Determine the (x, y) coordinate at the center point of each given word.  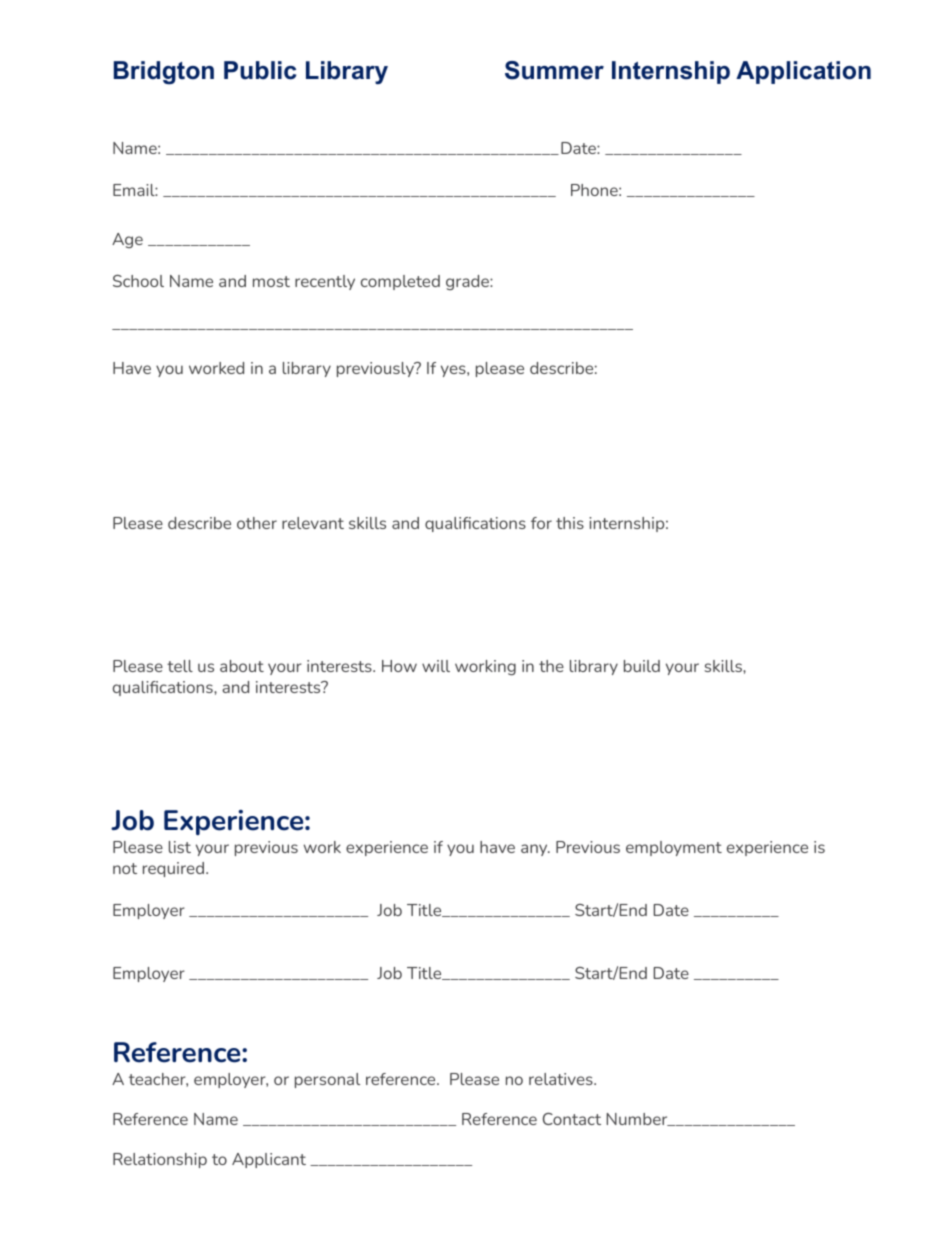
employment (674, 848)
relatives (562, 1079)
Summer (554, 70)
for (541, 523)
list (180, 847)
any (535, 850)
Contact (572, 1119)
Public (260, 70)
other (257, 523)
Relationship (160, 1160)
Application (803, 72)
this (570, 523)
